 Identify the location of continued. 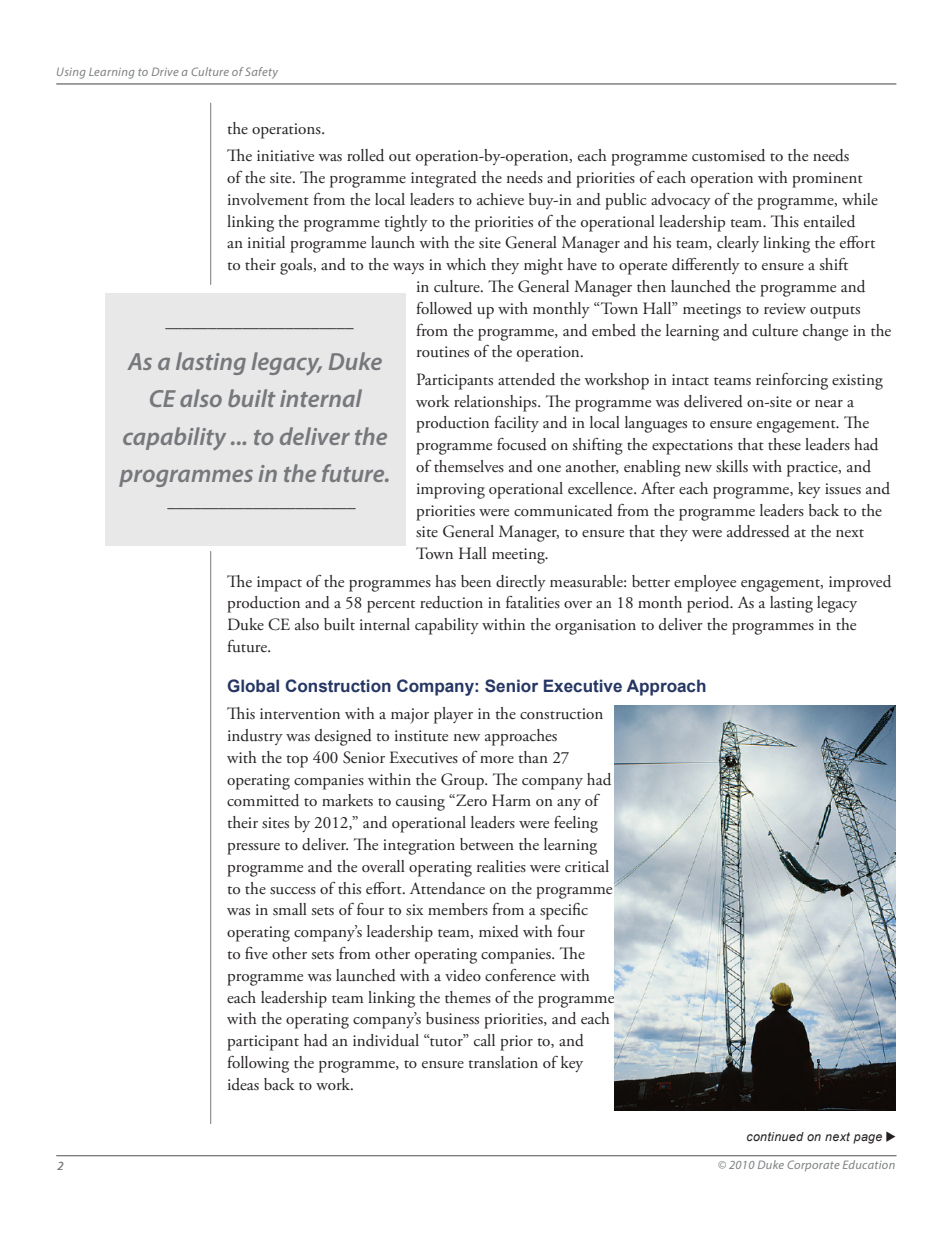
(775, 1136).
